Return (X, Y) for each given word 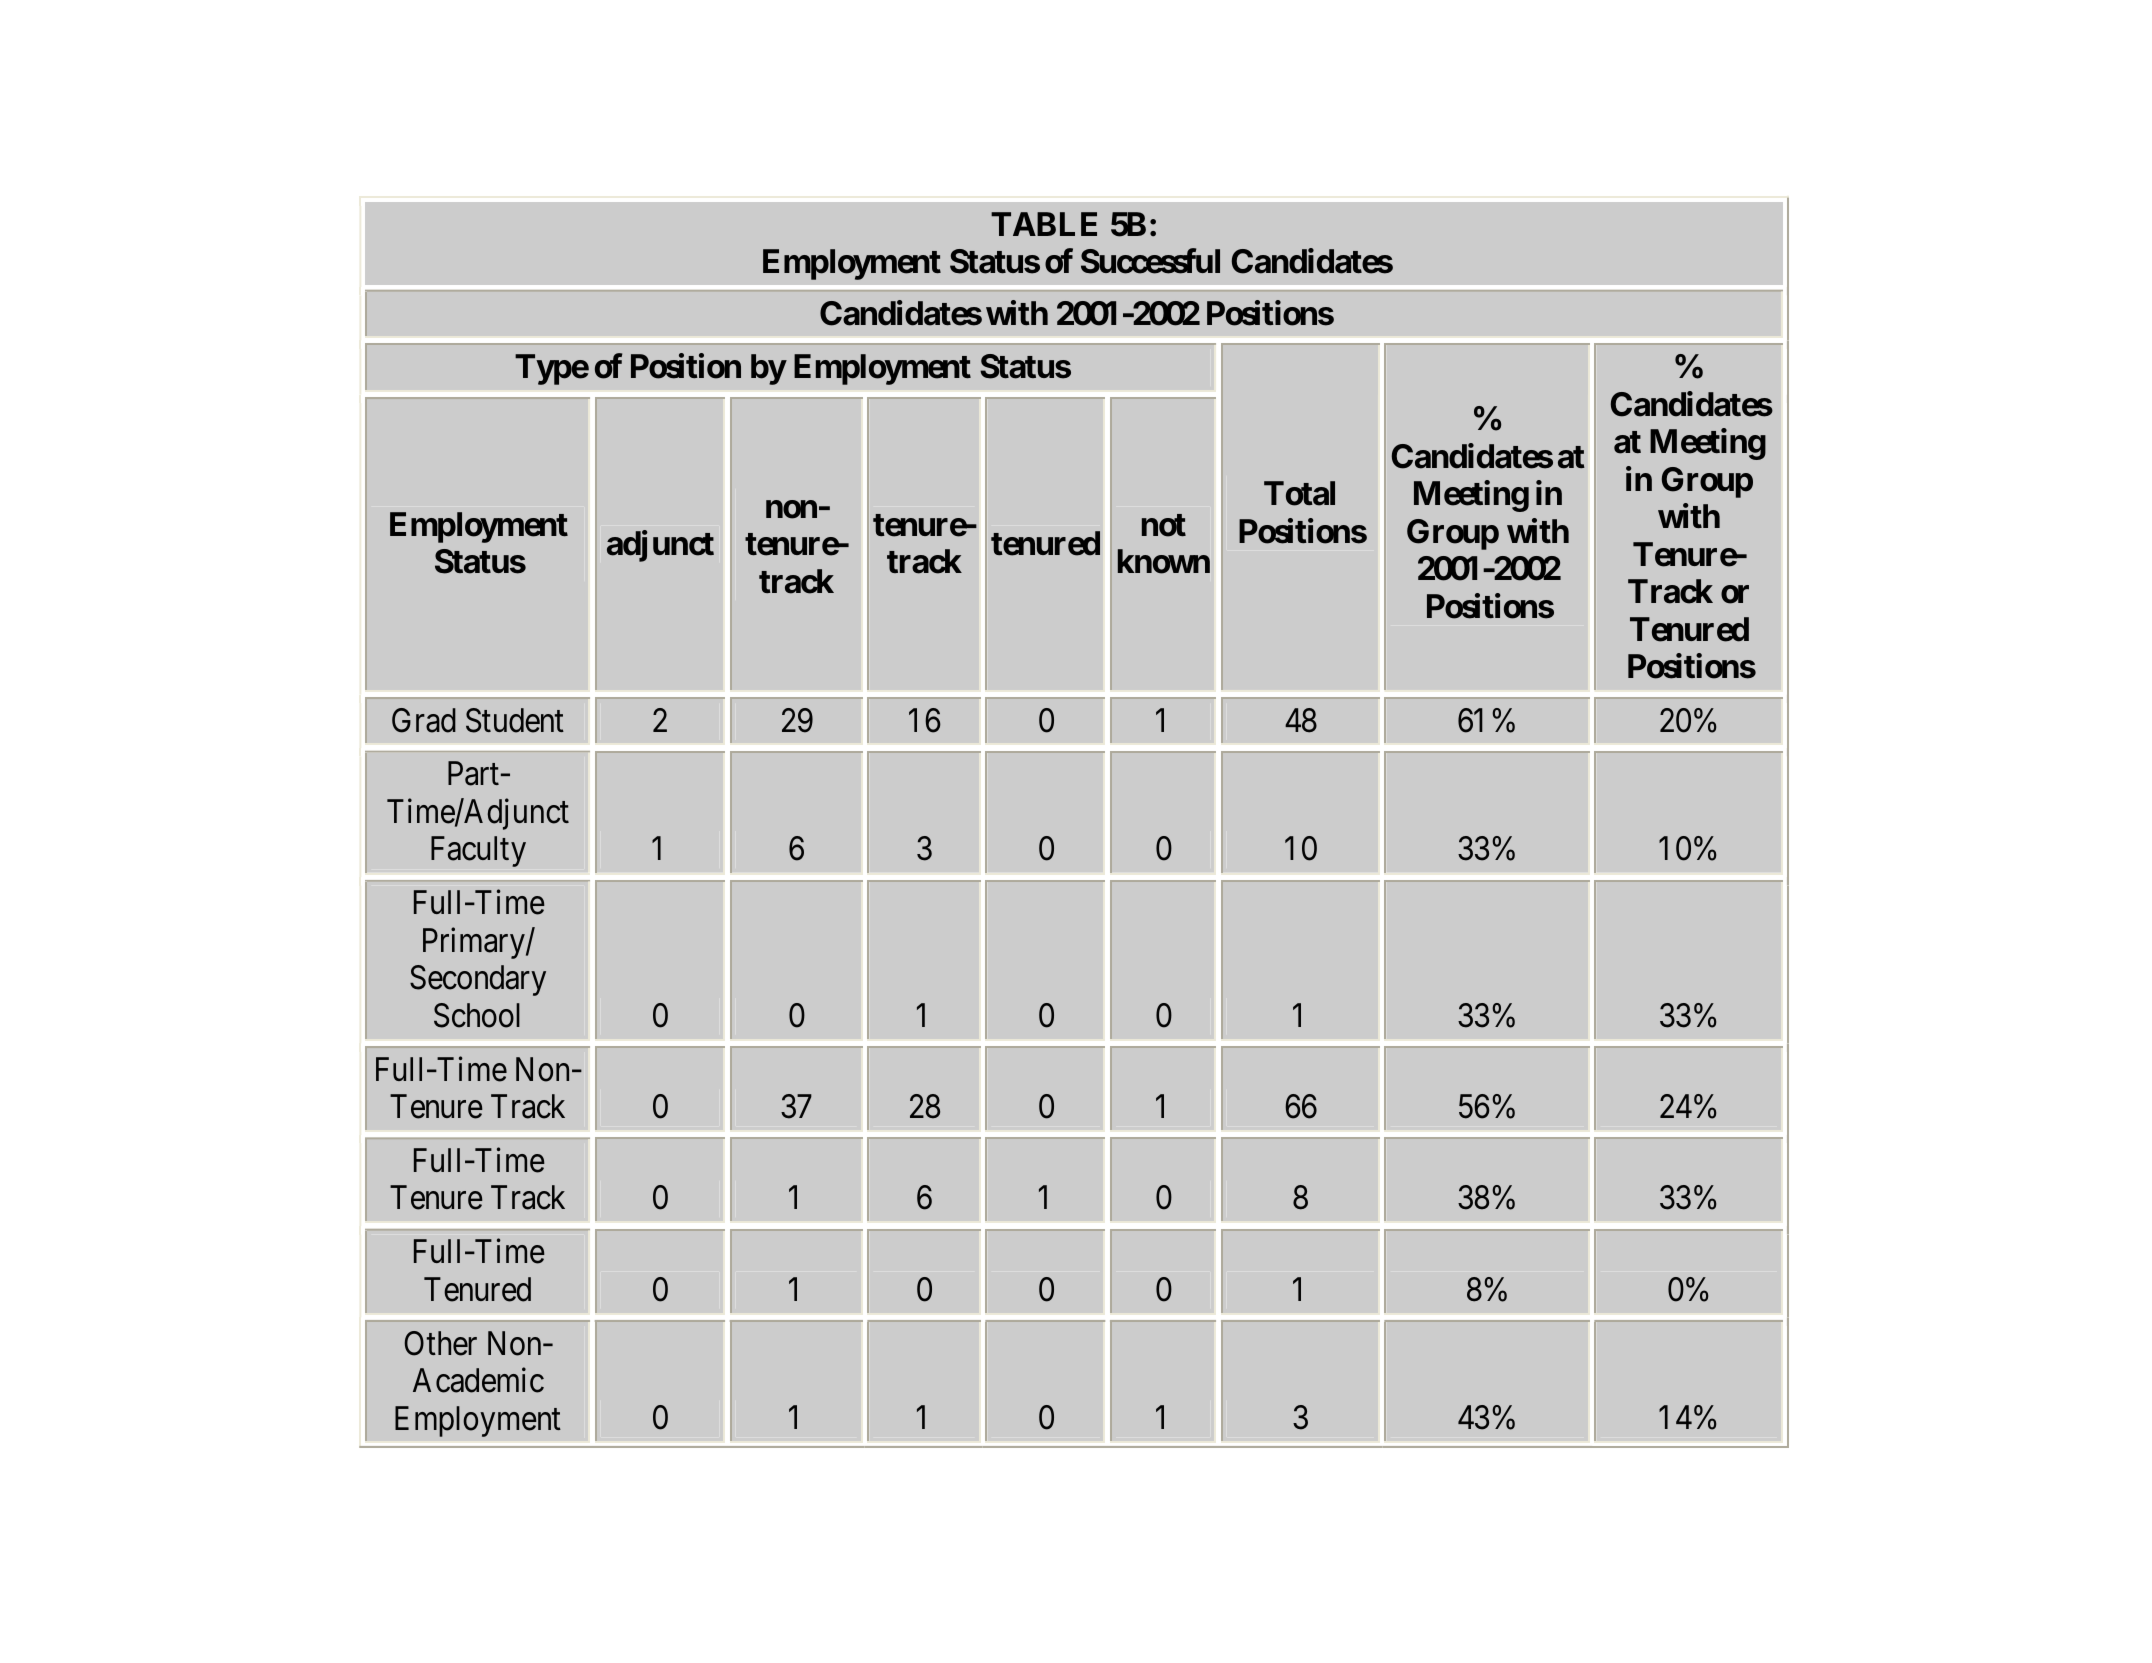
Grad (424, 720)
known (1164, 561)
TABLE (1044, 224)
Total (1299, 493)
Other (440, 1343)
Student (515, 720)
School (477, 1015)
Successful (1150, 261)
